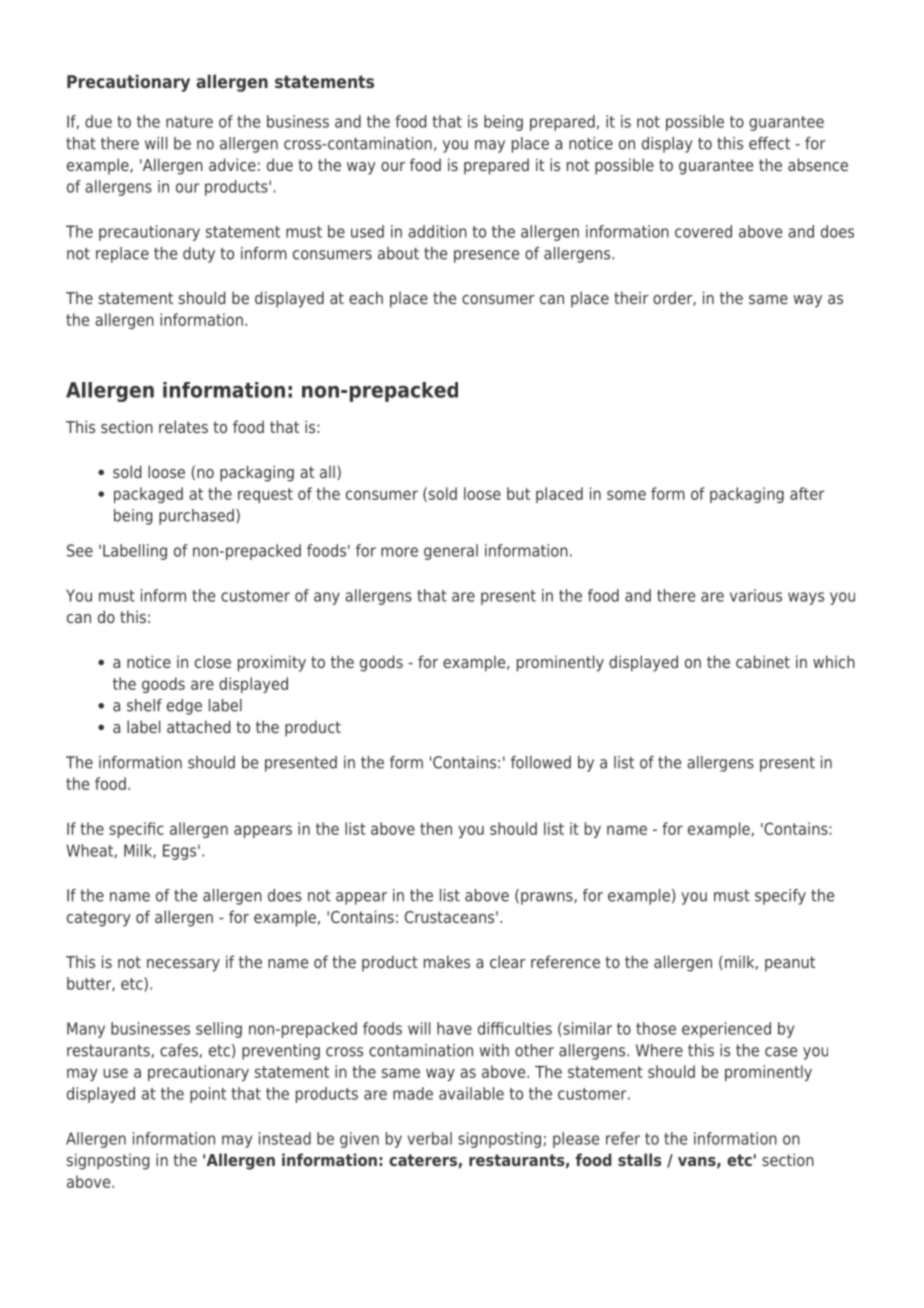 The image size is (924, 1308). What do you see at coordinates (429, 1138) in the document?
I see `verbal` at bounding box center [429, 1138].
